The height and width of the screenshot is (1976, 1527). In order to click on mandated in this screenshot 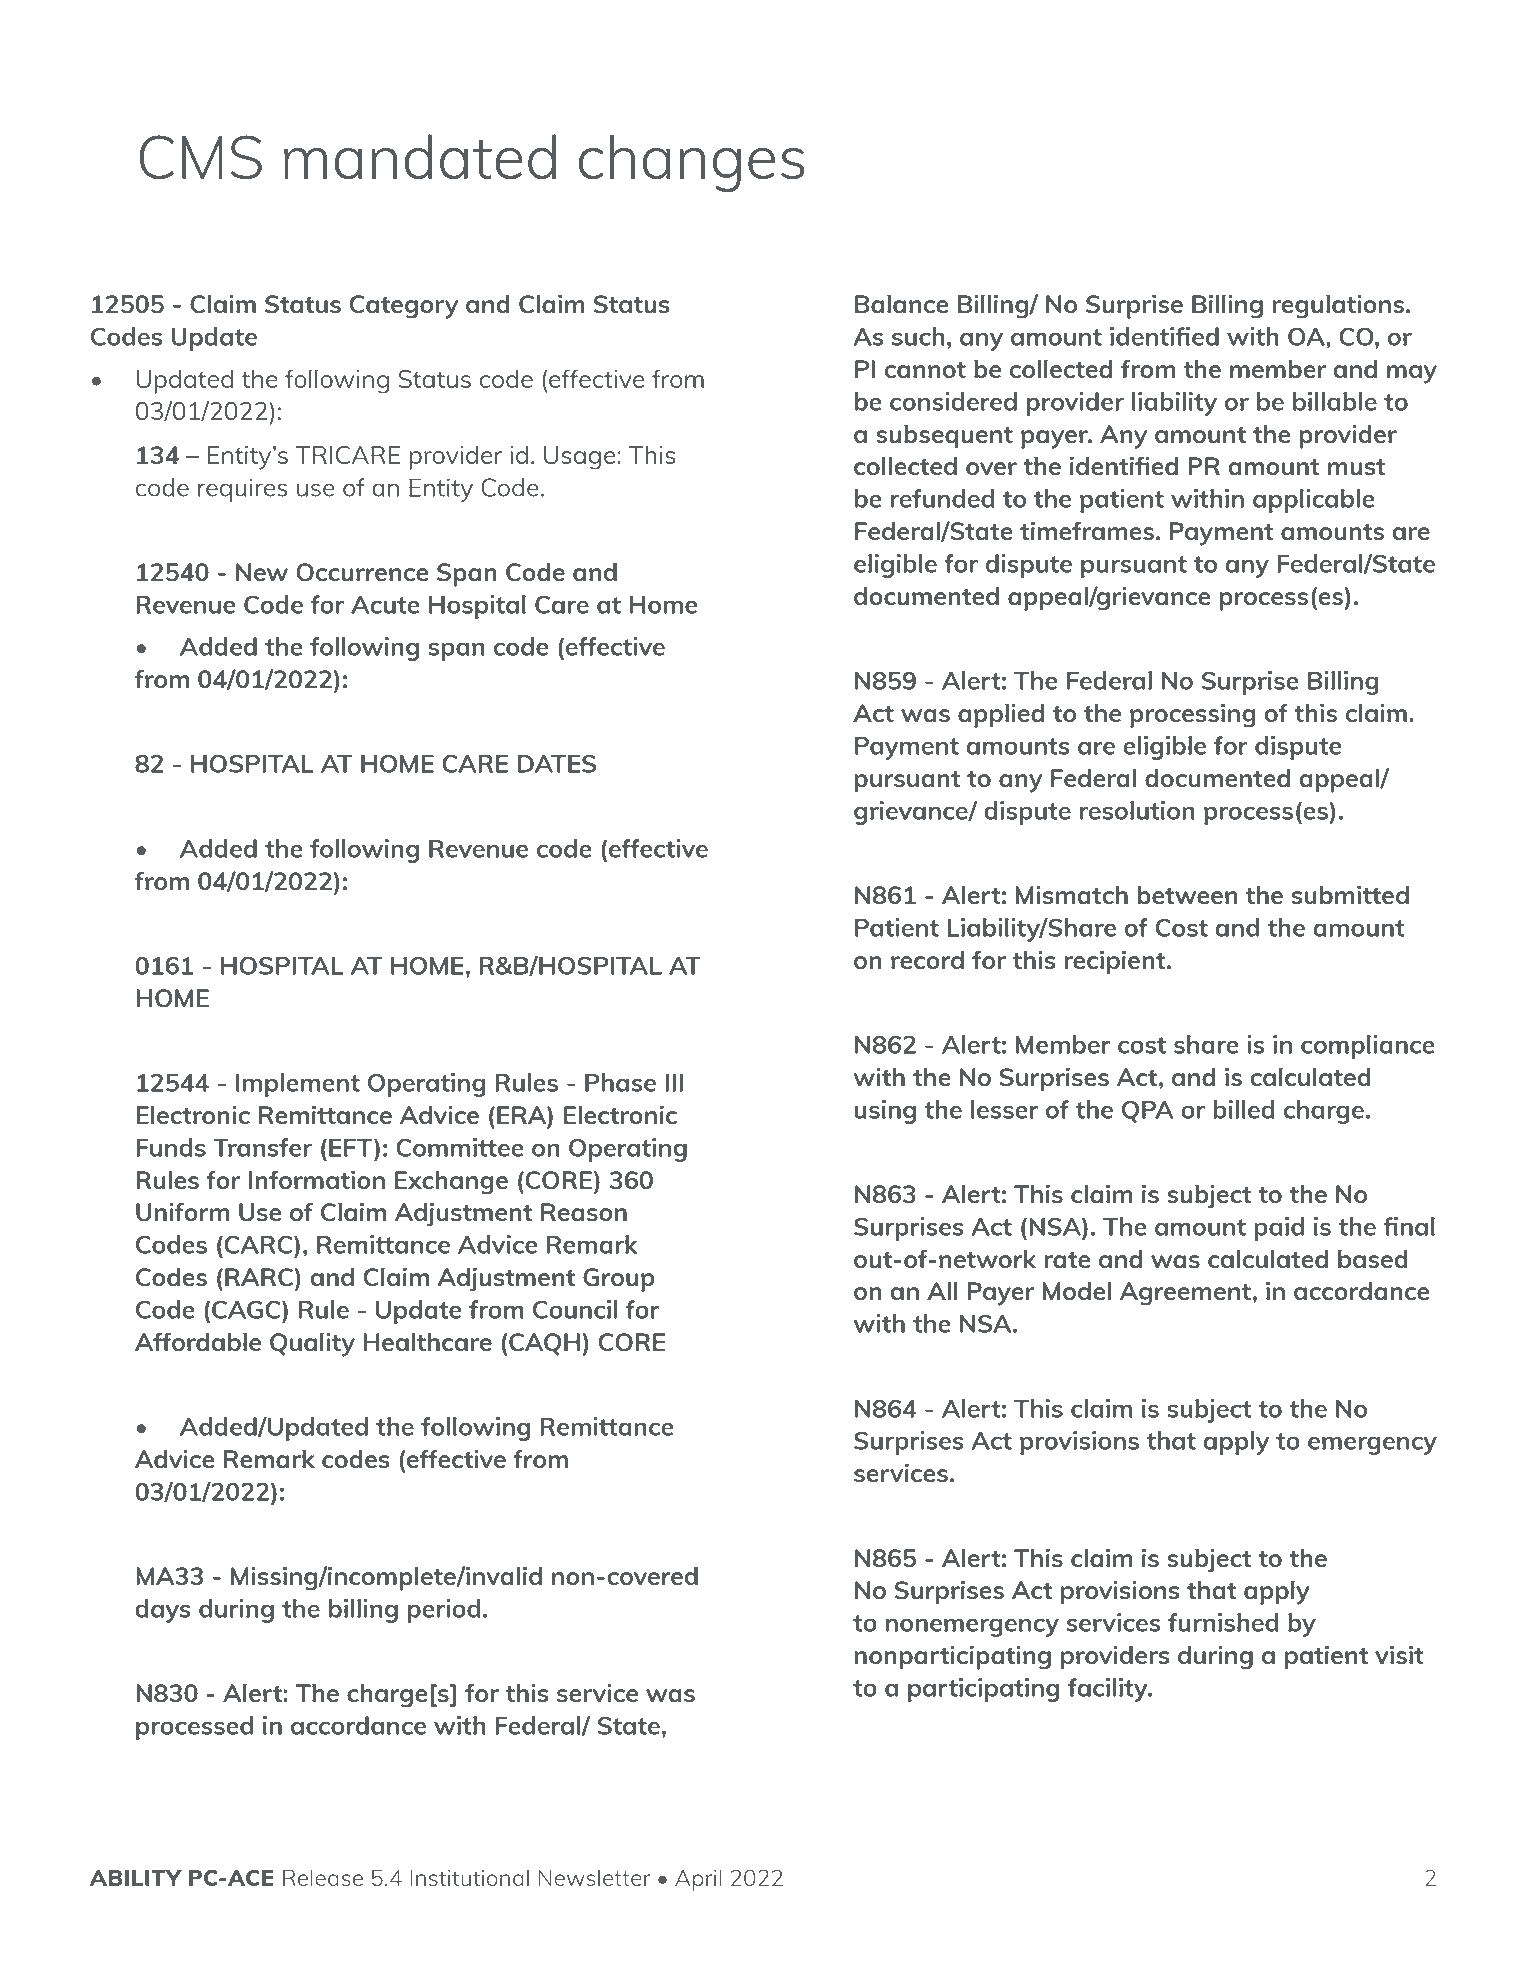, I will do `click(420, 156)`.
